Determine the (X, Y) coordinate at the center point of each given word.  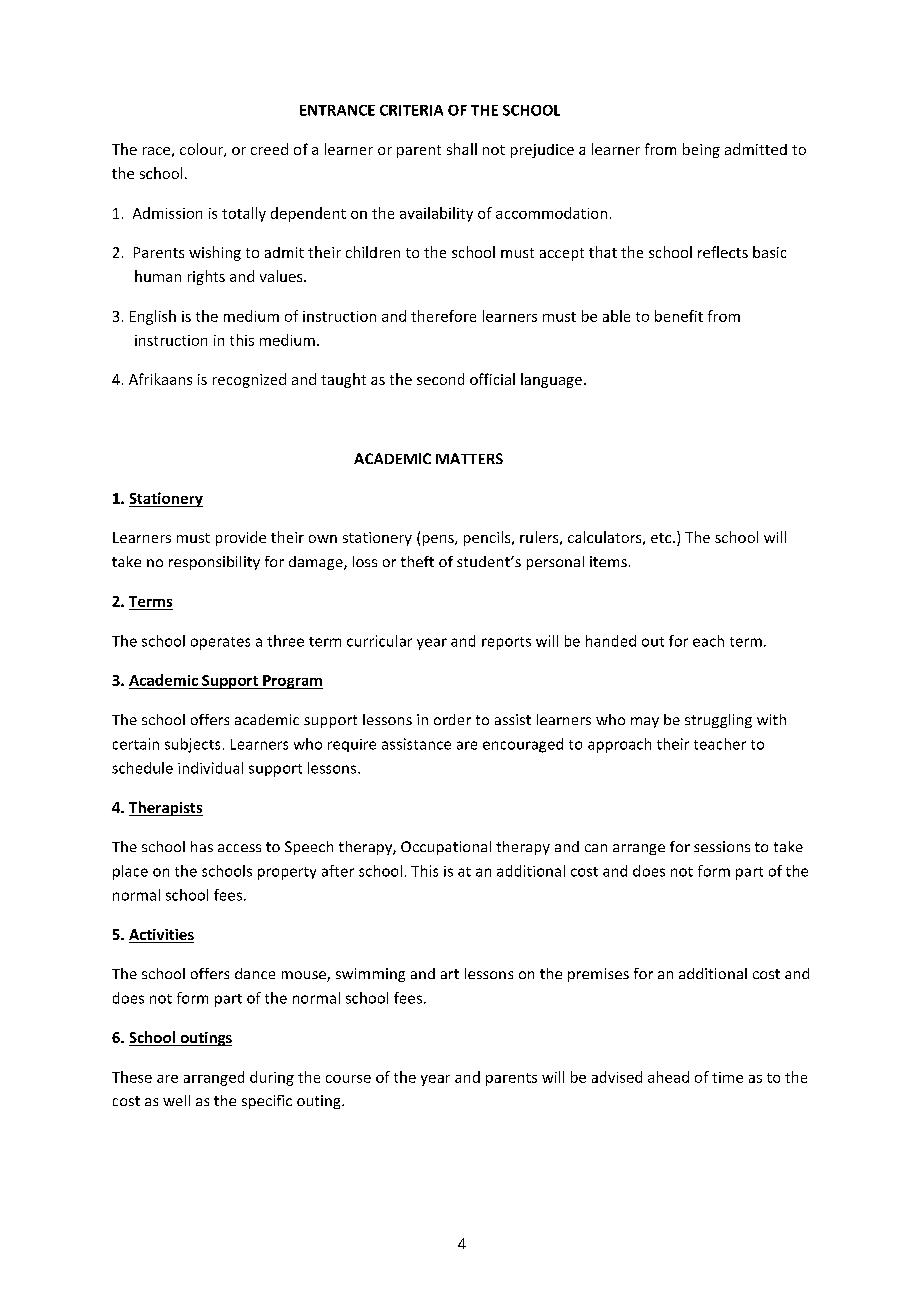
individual (210, 768)
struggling (718, 721)
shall (462, 149)
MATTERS (469, 458)
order (452, 719)
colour (202, 150)
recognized (249, 380)
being (701, 150)
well (176, 1100)
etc (662, 538)
